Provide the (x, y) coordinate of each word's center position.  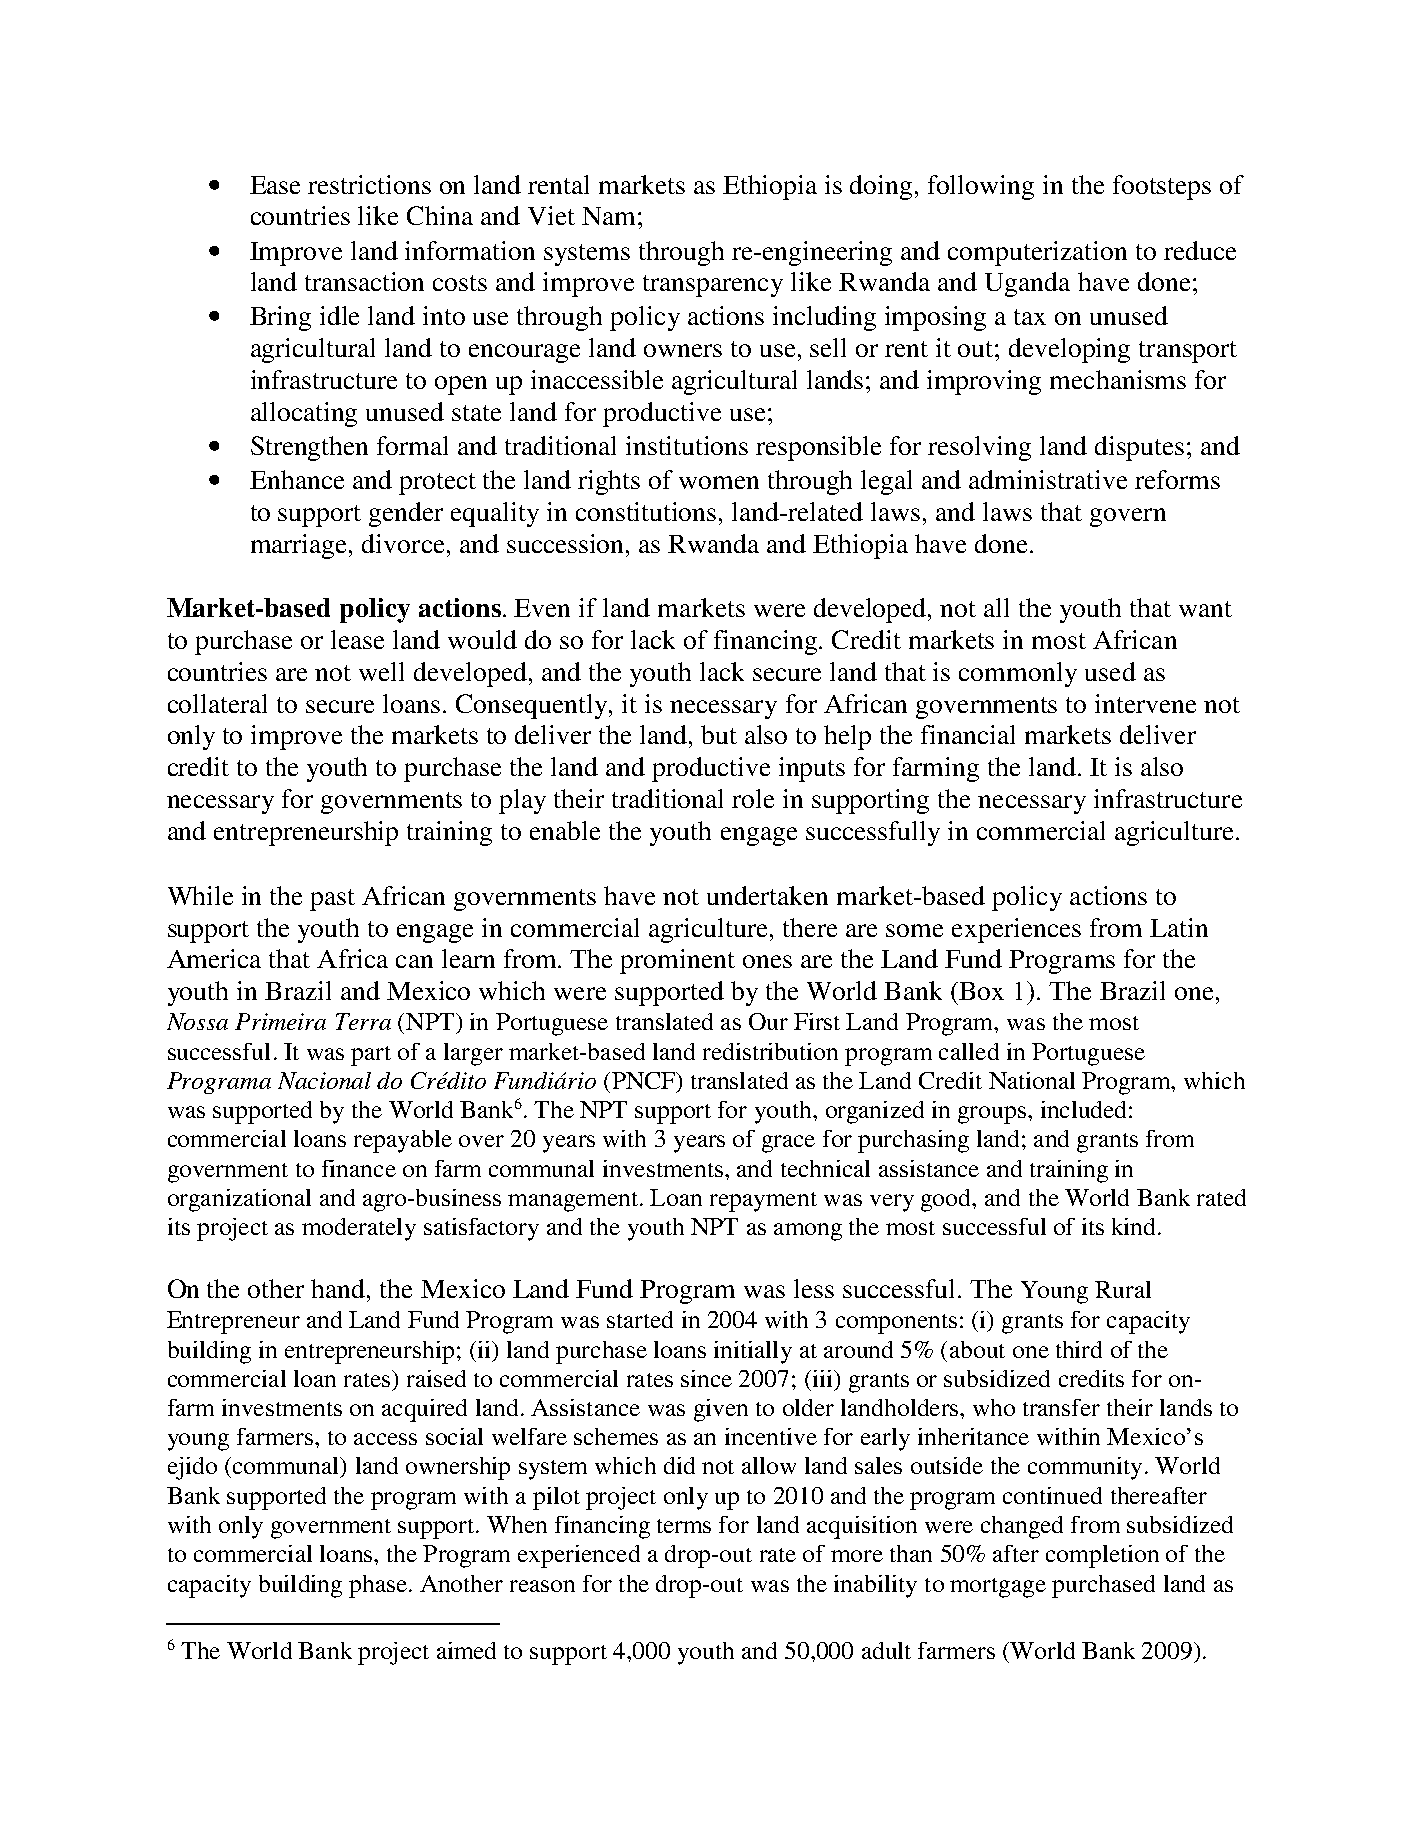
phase (378, 1586)
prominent (677, 961)
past (332, 900)
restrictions (369, 184)
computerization (1037, 253)
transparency (713, 286)
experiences (1016, 930)
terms (684, 1526)
